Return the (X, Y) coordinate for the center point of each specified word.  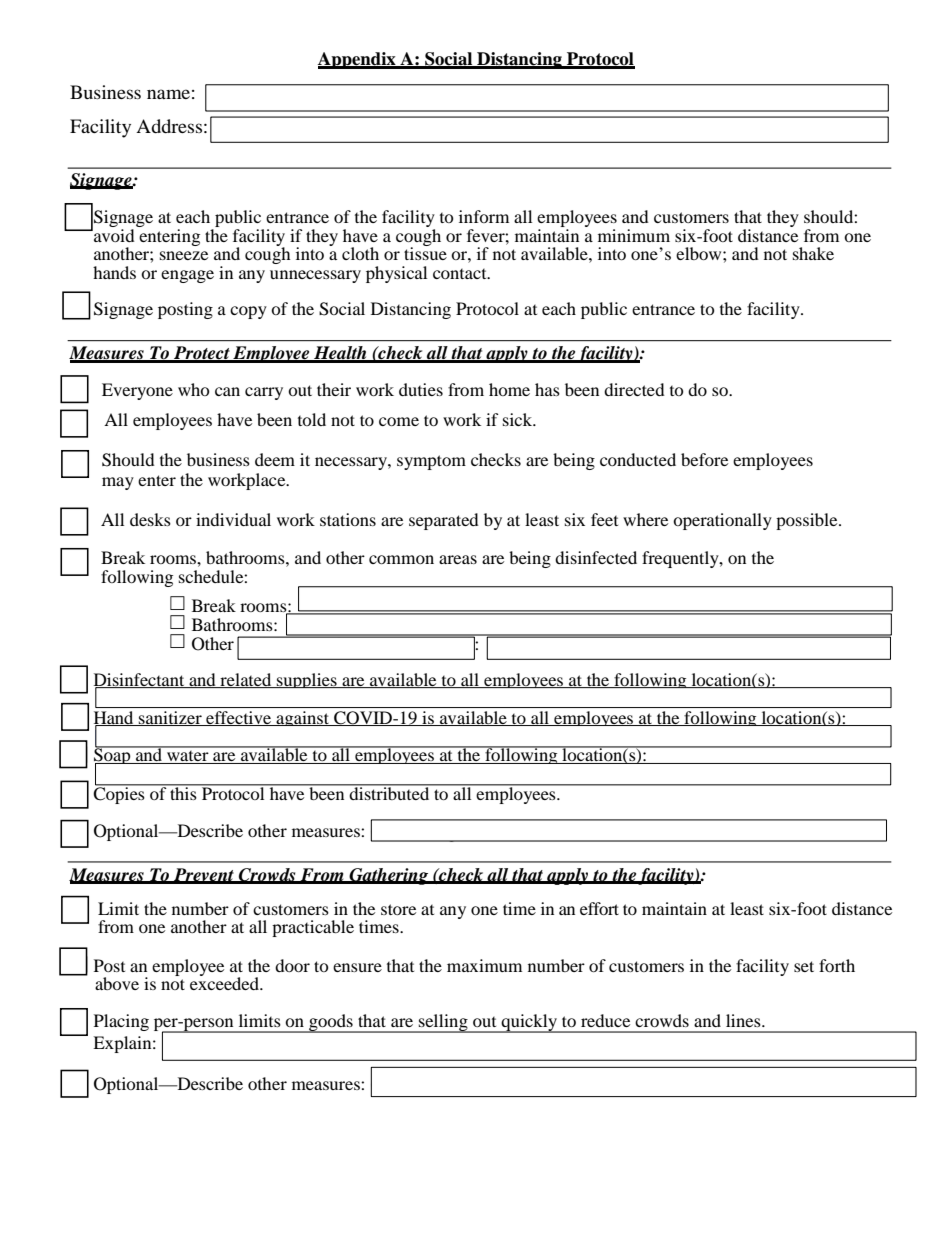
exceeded (225, 982)
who (194, 389)
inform (484, 216)
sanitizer (170, 718)
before (704, 459)
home (509, 389)
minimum (634, 235)
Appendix (358, 60)
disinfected (596, 557)
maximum (484, 965)
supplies (307, 680)
